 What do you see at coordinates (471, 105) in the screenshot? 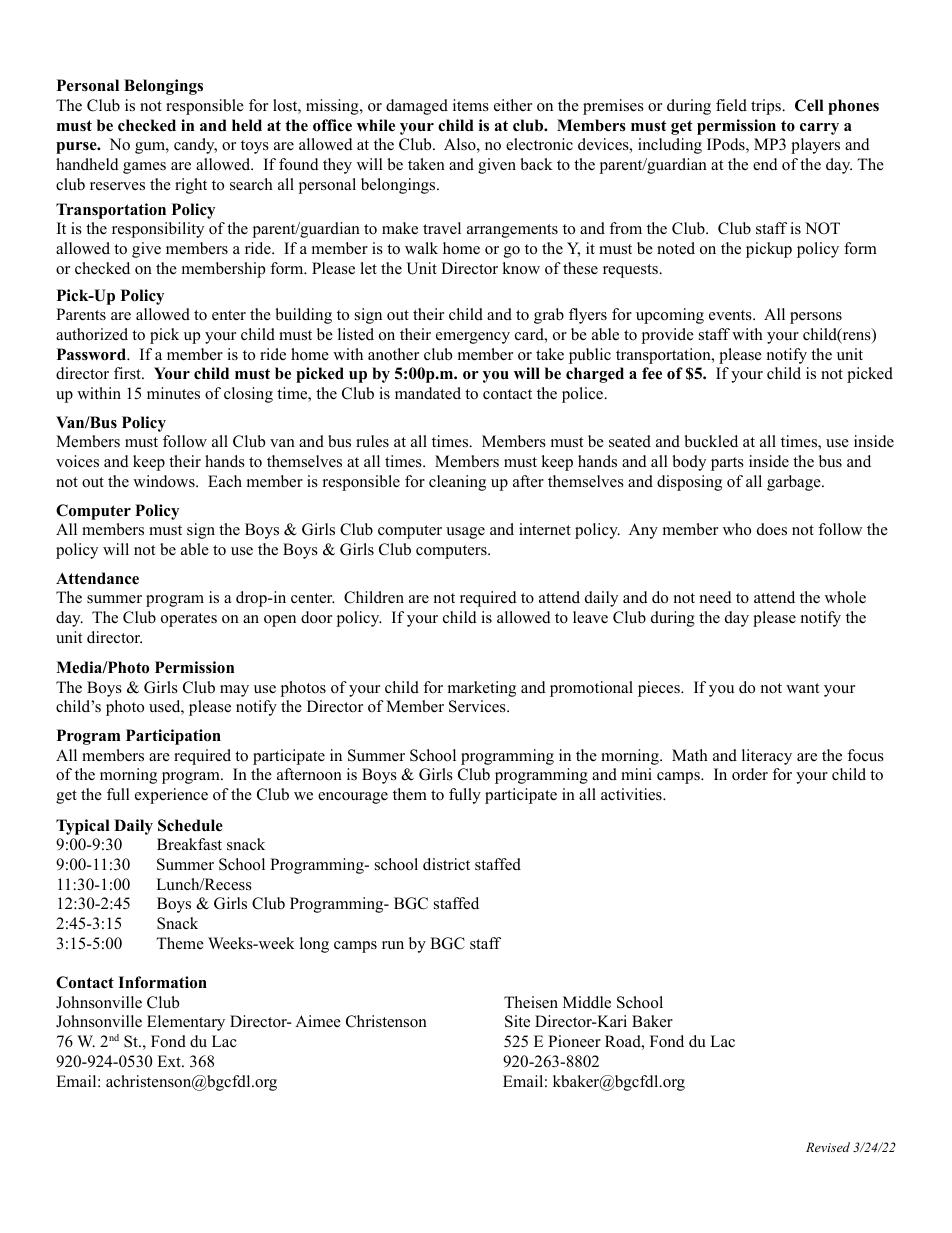
I see `items` at bounding box center [471, 105].
